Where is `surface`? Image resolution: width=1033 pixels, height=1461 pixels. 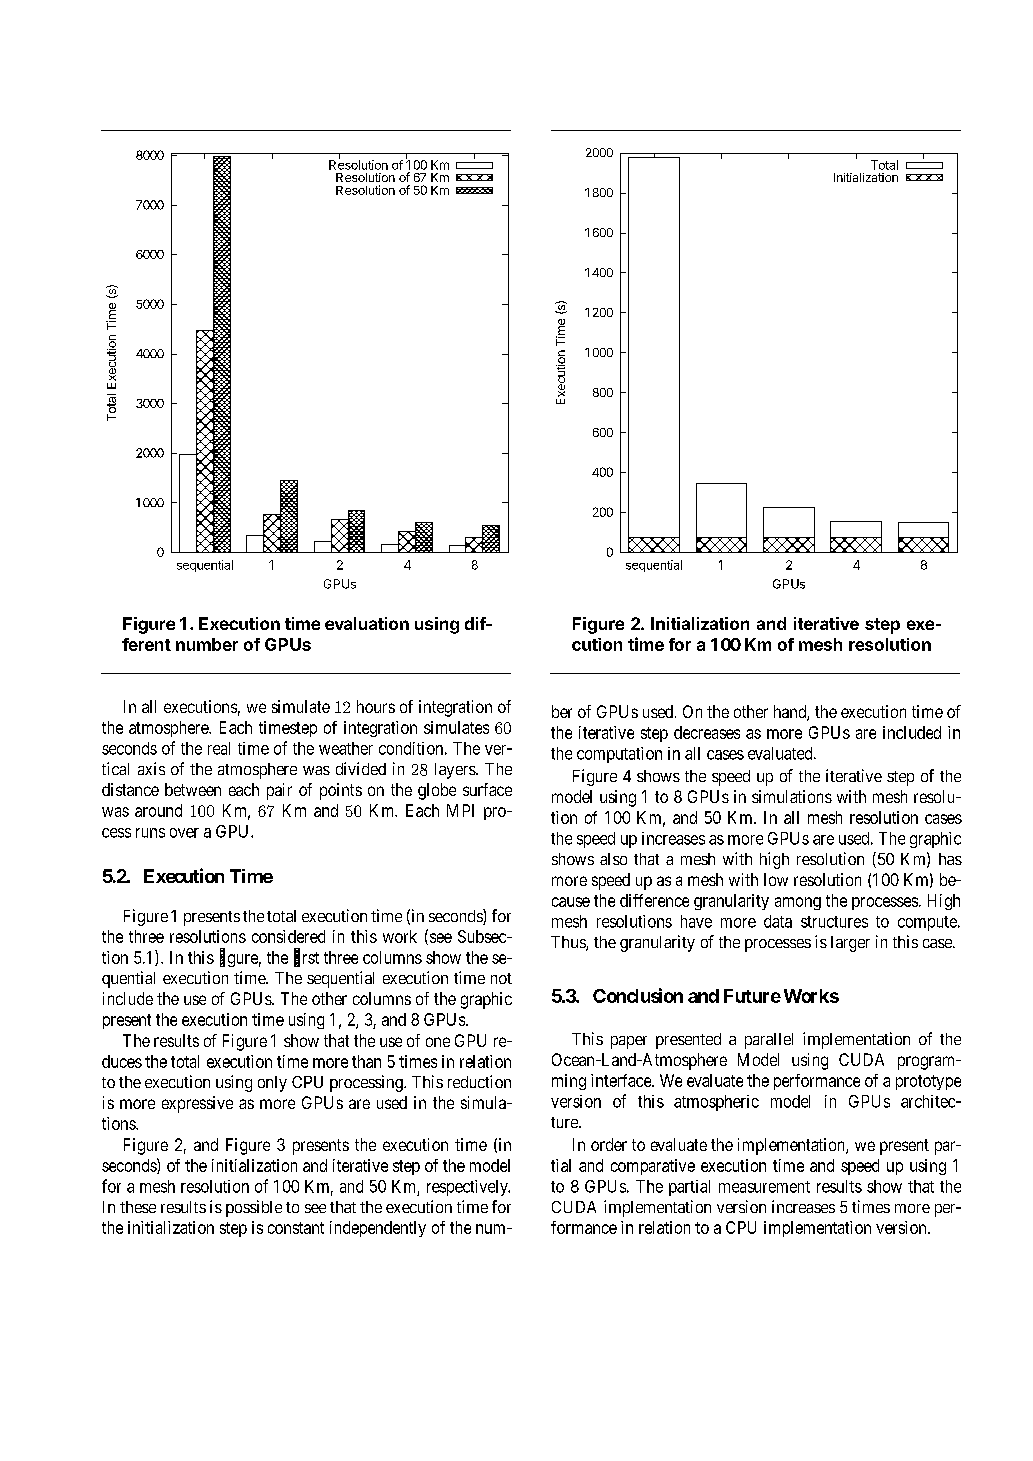
surface is located at coordinates (487, 789).
